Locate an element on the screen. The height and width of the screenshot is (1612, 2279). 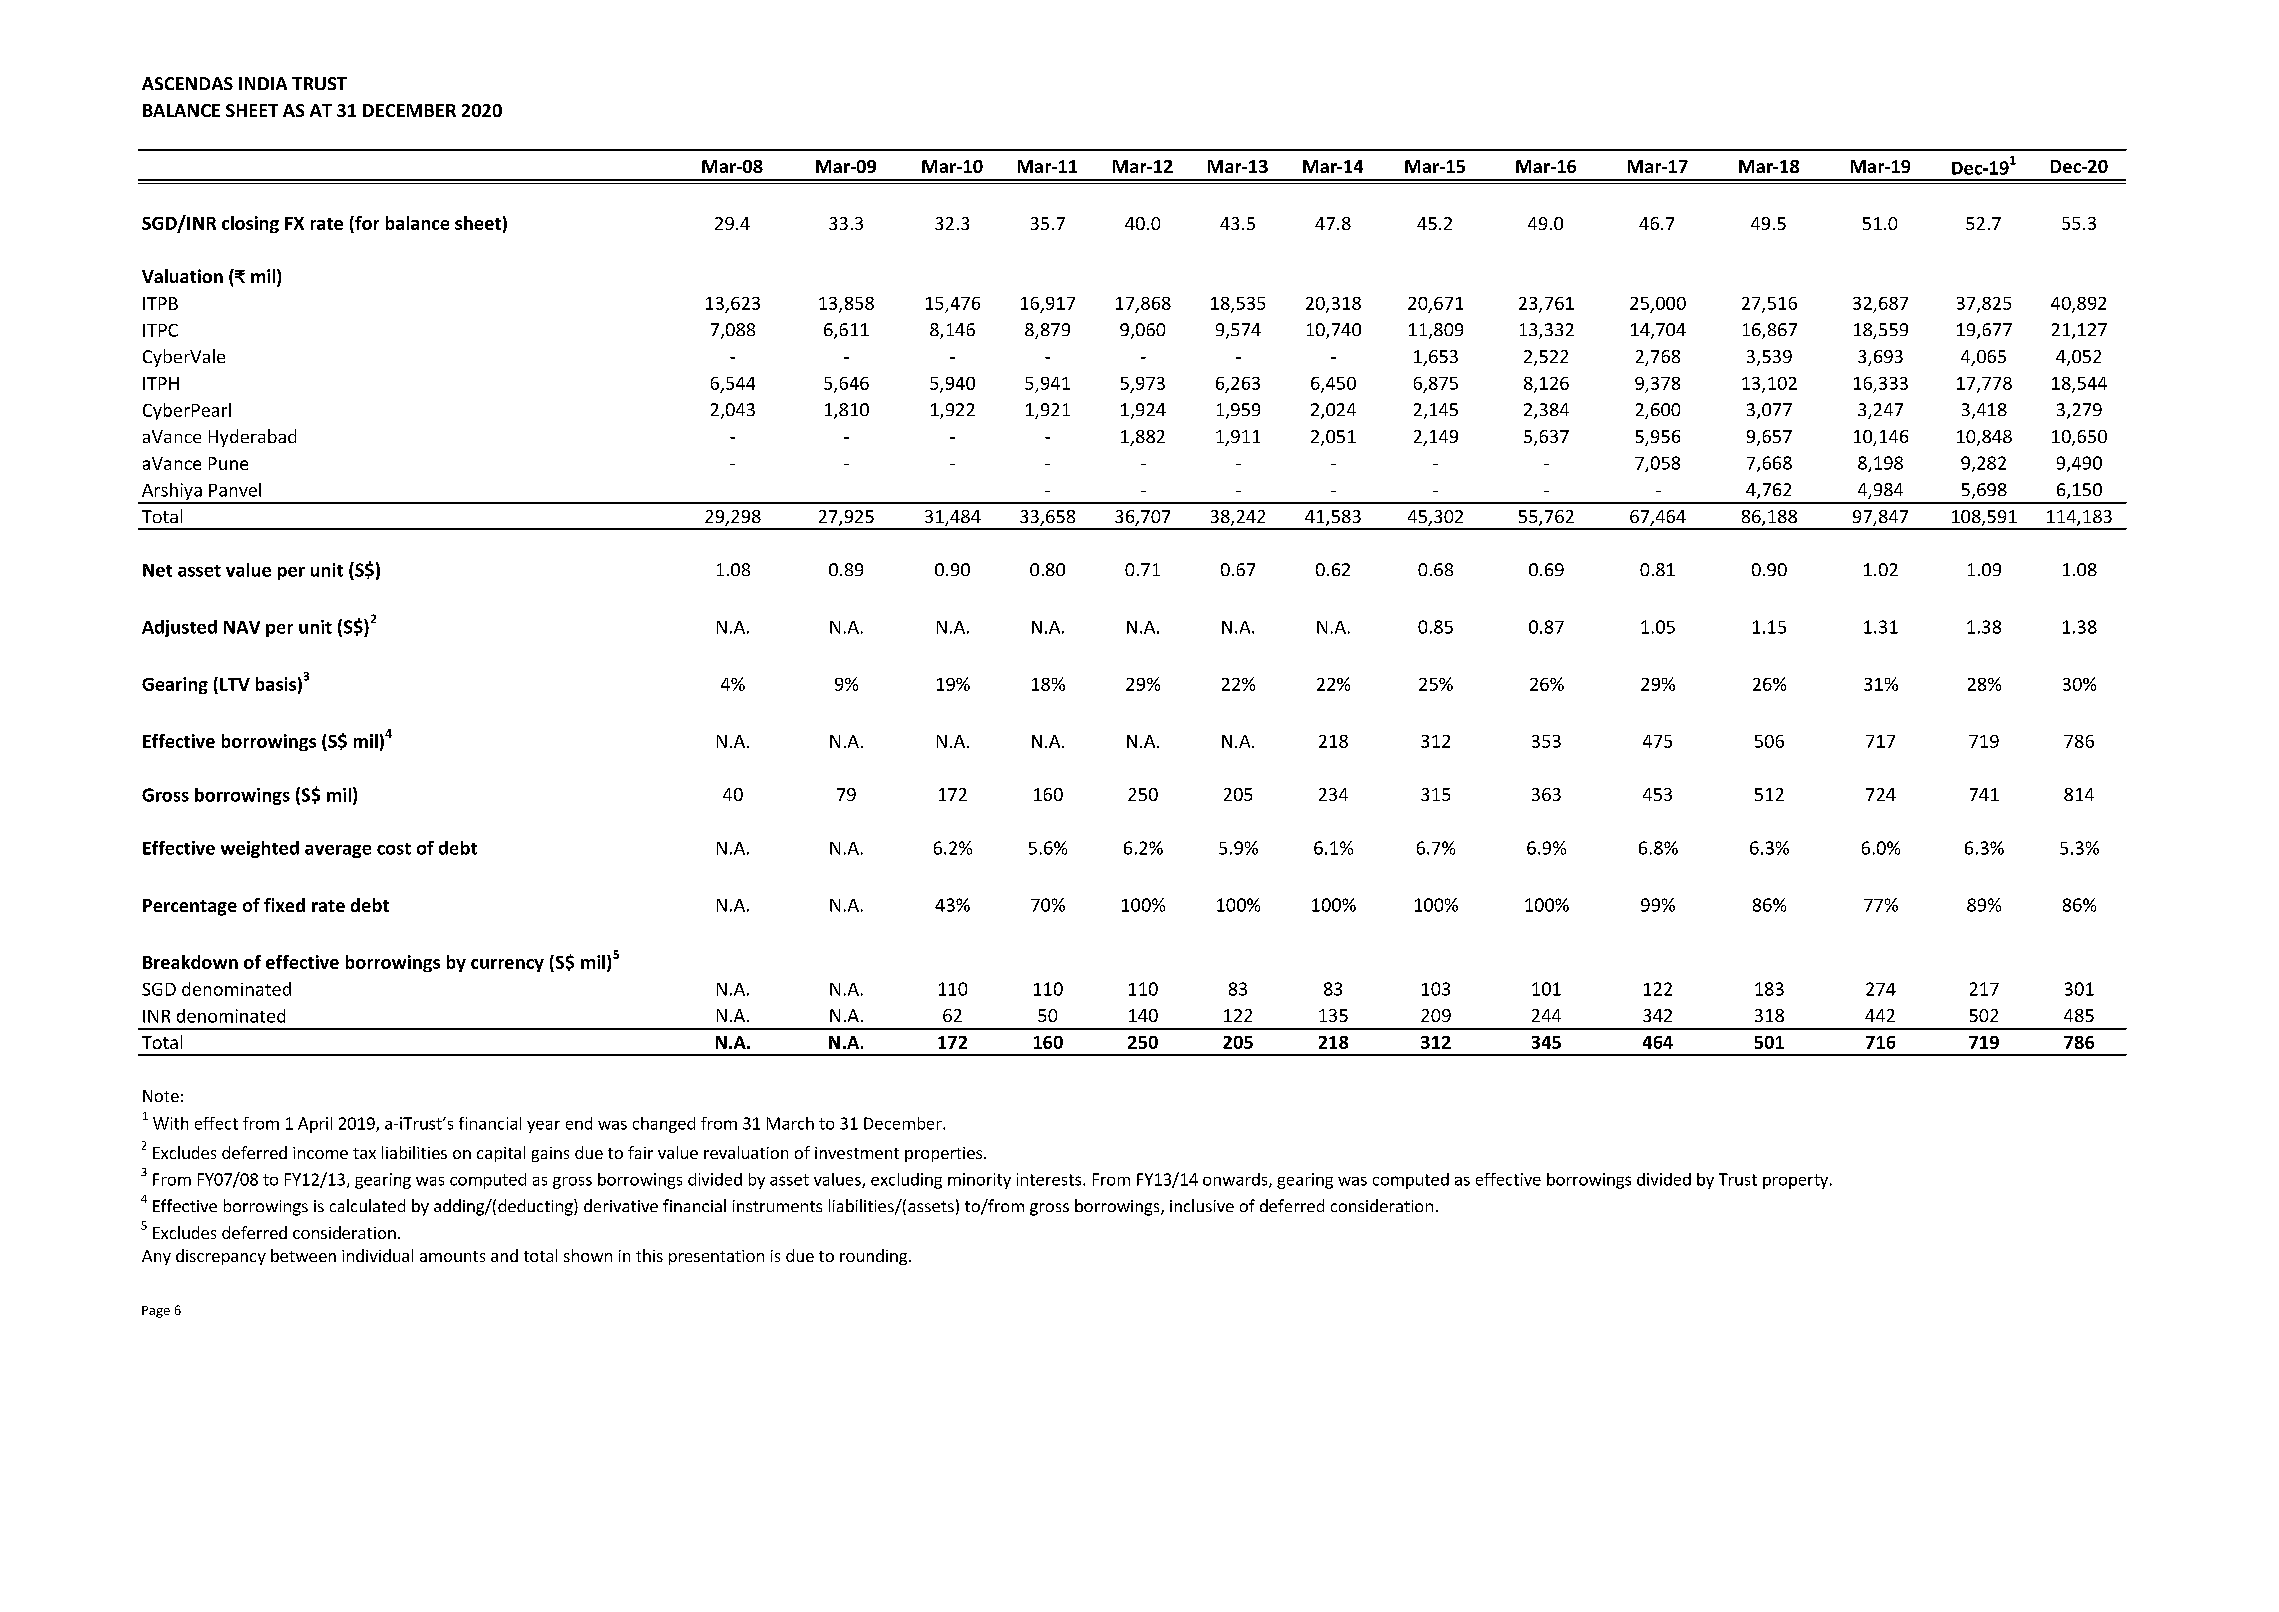
LTV is located at coordinates (235, 684).
